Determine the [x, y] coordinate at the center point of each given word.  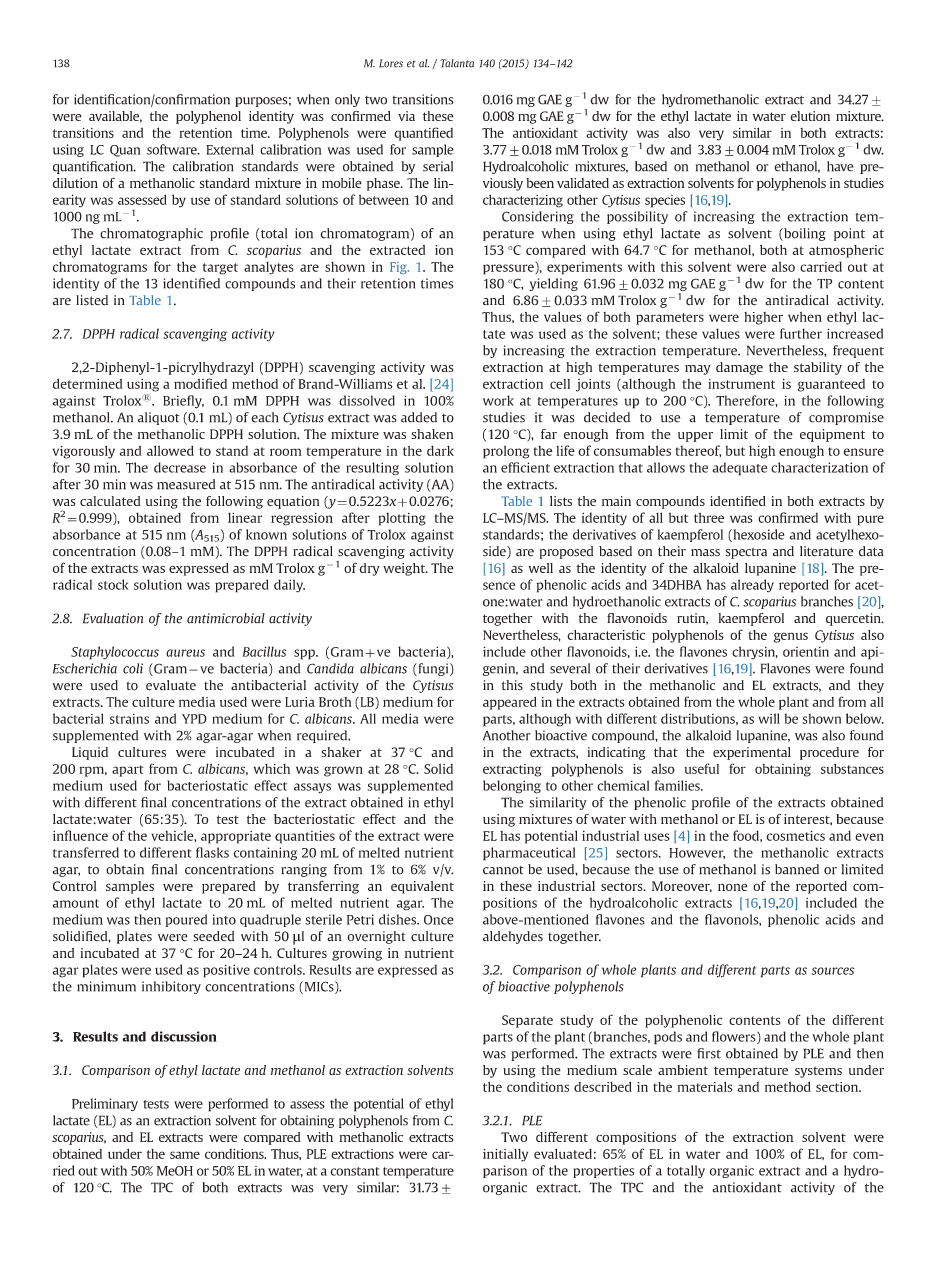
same [185, 1155]
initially [505, 1155]
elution [810, 116]
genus [791, 637]
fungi [433, 669]
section [838, 1087]
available [115, 117]
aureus [185, 653]
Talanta [457, 63]
